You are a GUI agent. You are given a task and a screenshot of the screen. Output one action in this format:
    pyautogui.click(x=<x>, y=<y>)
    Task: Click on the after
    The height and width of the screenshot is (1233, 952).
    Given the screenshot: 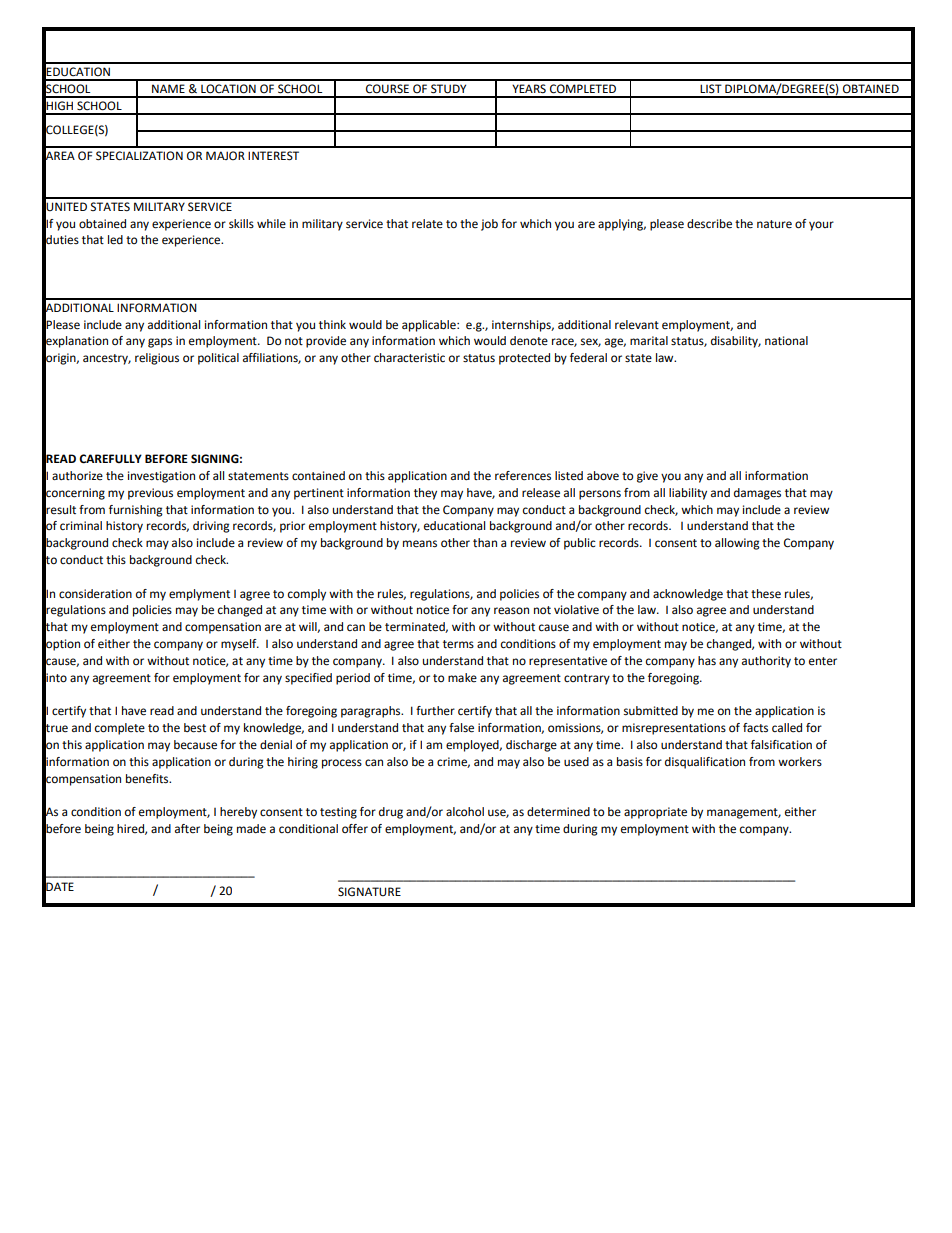 What is the action you would take?
    pyautogui.click(x=187, y=829)
